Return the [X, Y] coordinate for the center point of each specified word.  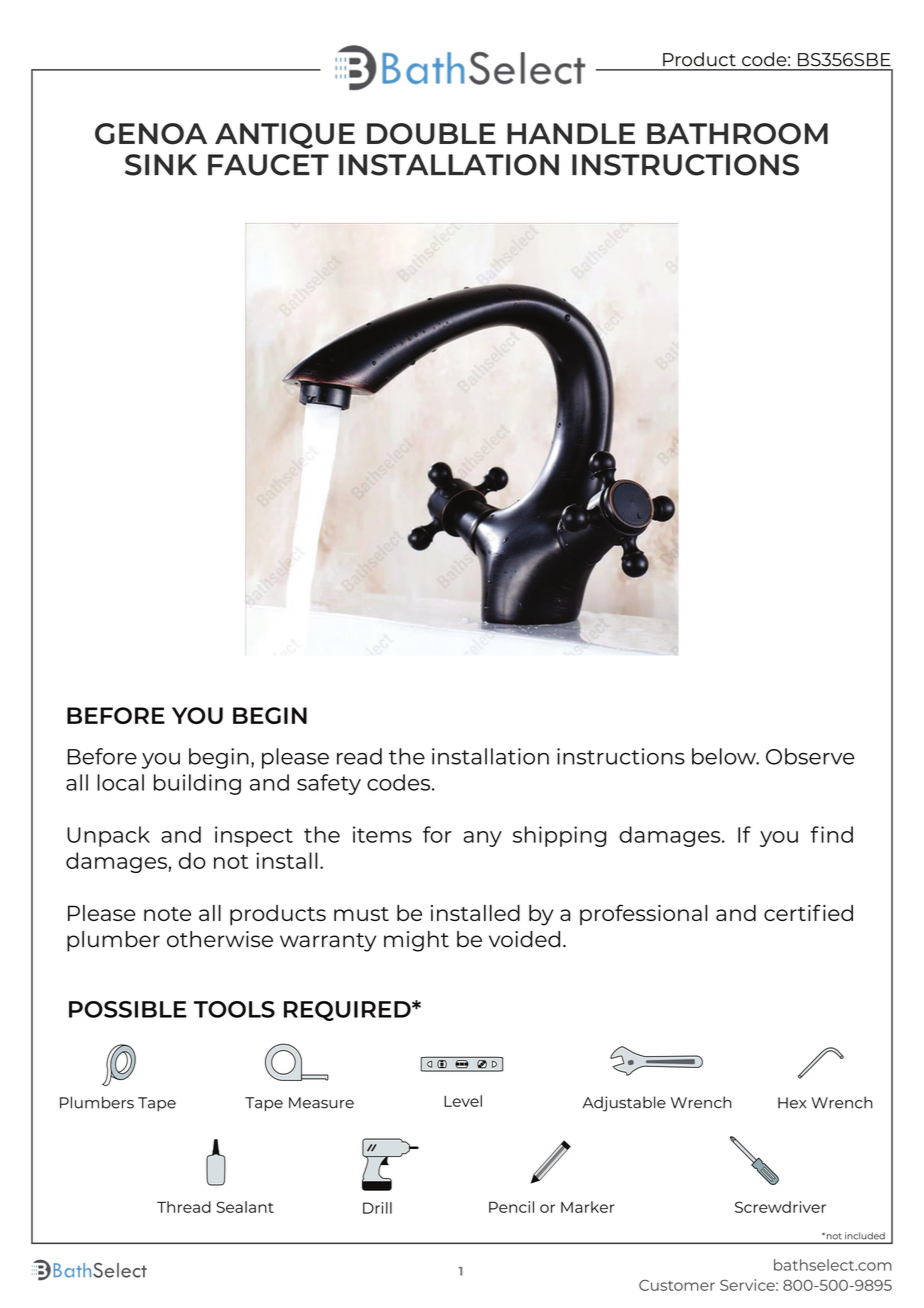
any [483, 839]
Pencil [511, 1207]
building [197, 784]
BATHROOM [737, 134]
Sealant [245, 1207]
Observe [810, 756]
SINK [161, 165]
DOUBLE [431, 134]
